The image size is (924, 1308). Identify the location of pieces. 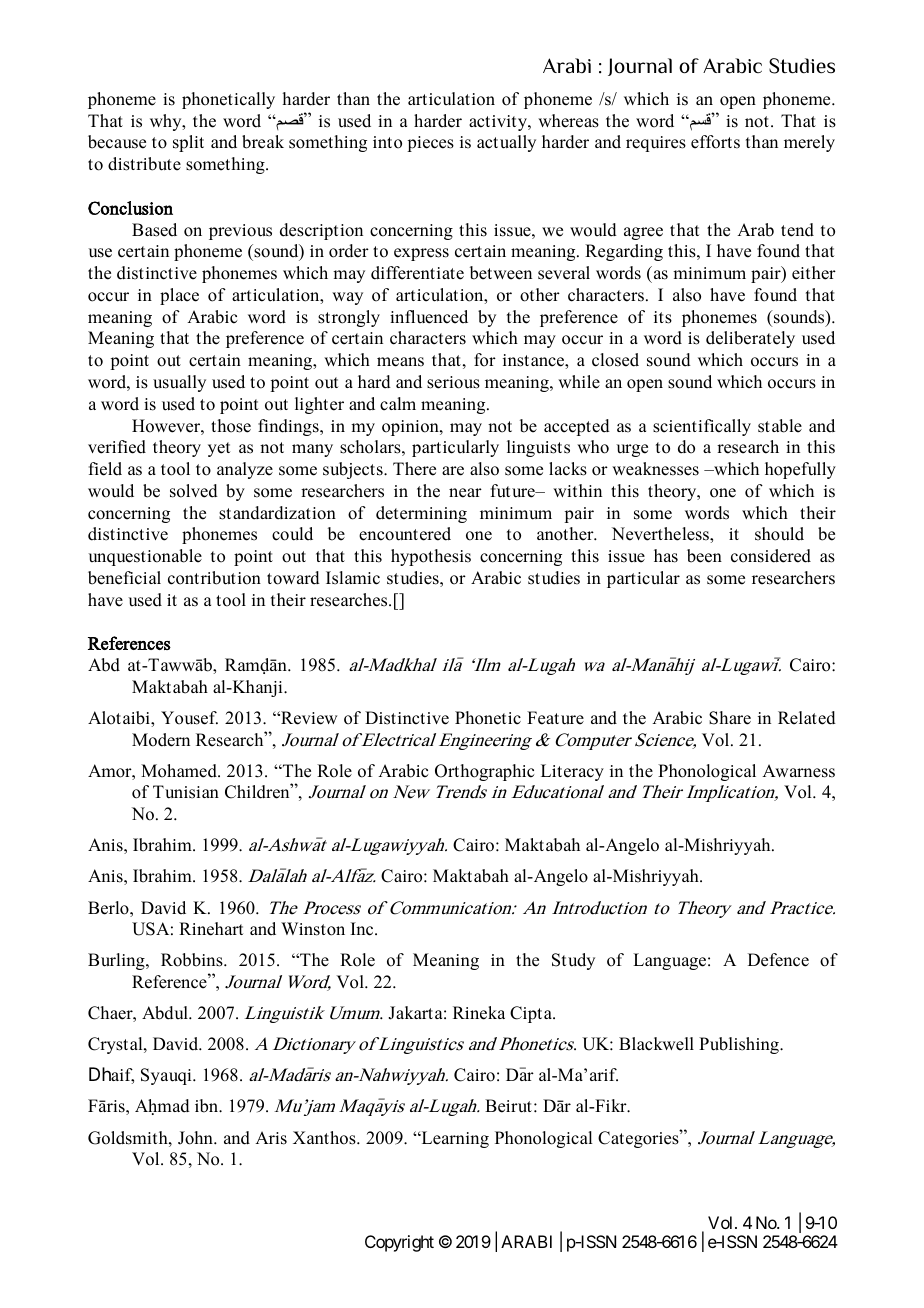
(430, 144).
